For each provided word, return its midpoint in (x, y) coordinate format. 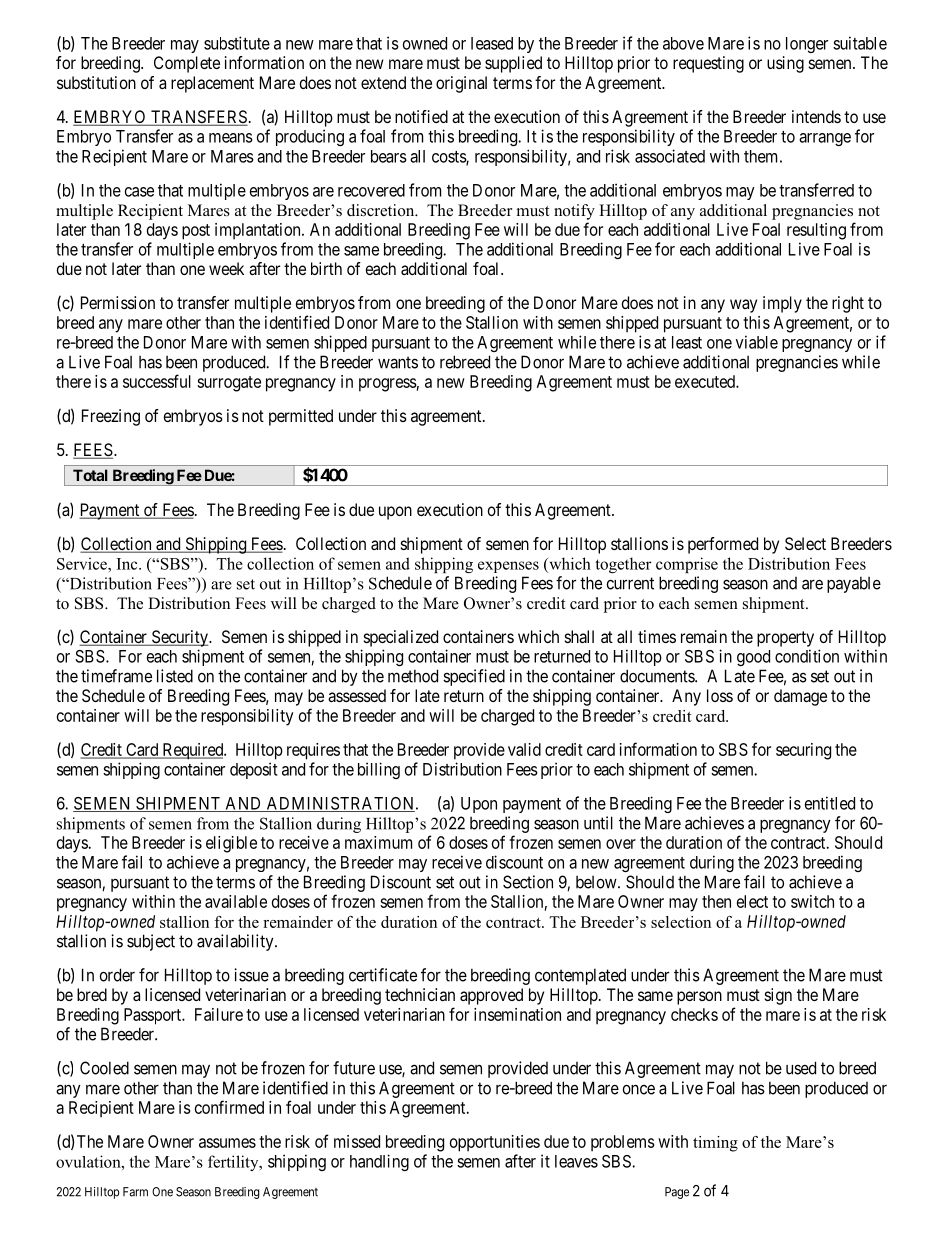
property (785, 639)
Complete (187, 64)
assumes (227, 1143)
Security (179, 638)
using (785, 64)
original (461, 84)
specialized (401, 638)
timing (715, 1144)
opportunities (495, 1143)
